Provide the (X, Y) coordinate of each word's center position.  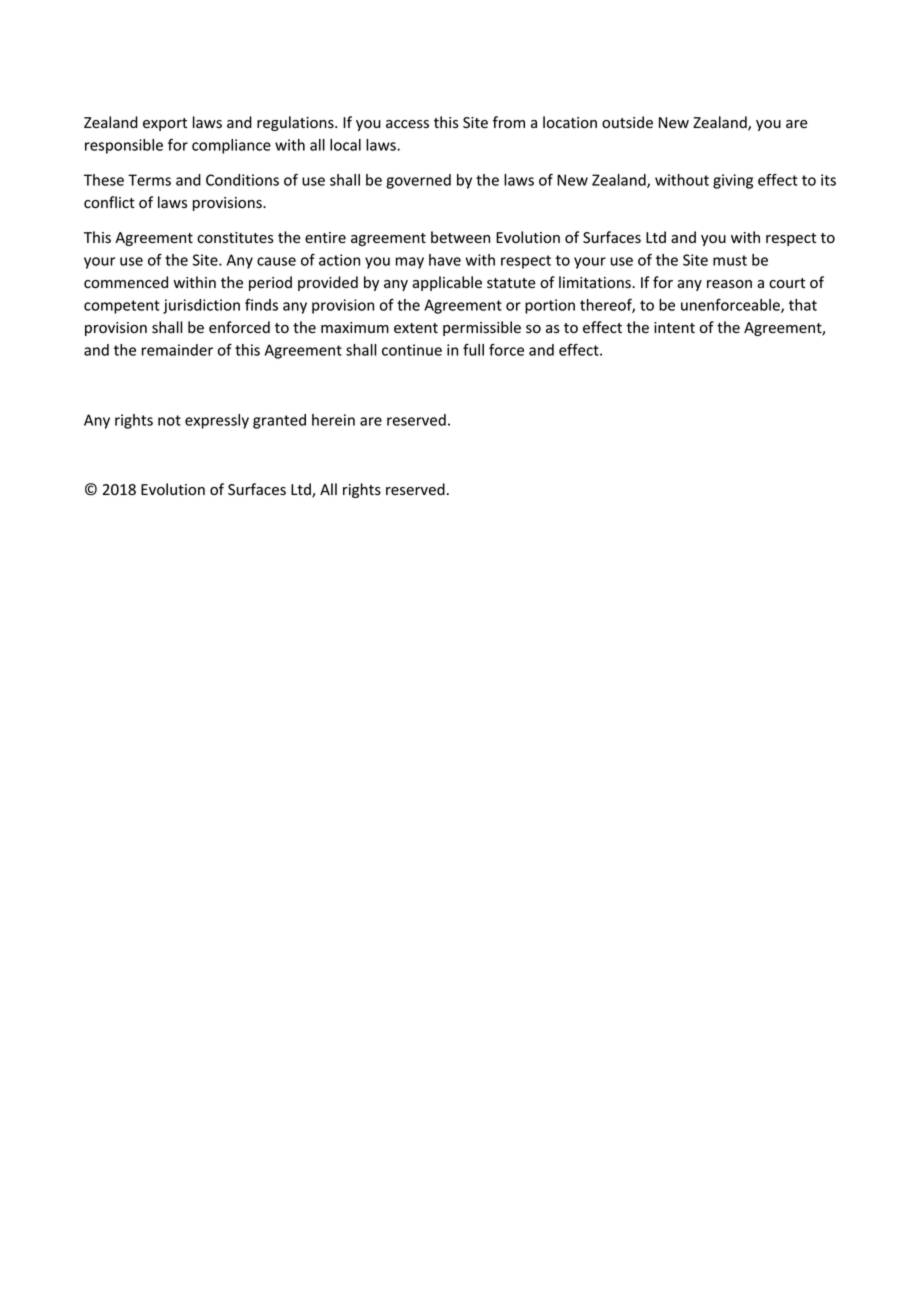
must (730, 260)
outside (627, 122)
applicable (447, 283)
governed (418, 181)
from (509, 122)
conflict (109, 202)
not (169, 420)
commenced (126, 282)
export (165, 124)
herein (333, 420)
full (473, 350)
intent (674, 328)
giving (733, 181)
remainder (177, 350)
